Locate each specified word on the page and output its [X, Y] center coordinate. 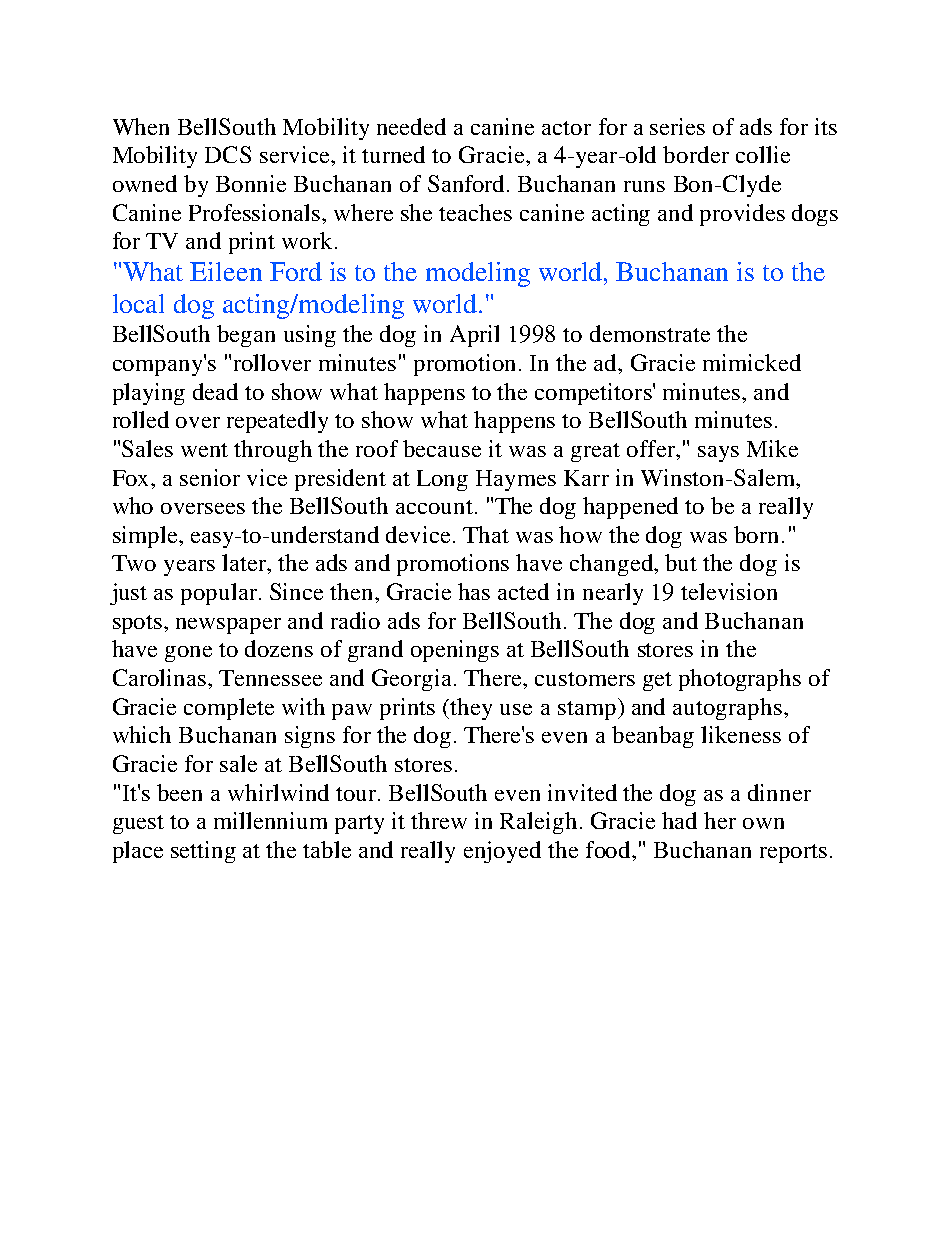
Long [442, 480]
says [718, 454]
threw [439, 820]
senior [210, 477]
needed [411, 126]
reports [793, 853]
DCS [228, 154]
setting [203, 852]
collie [763, 154]
